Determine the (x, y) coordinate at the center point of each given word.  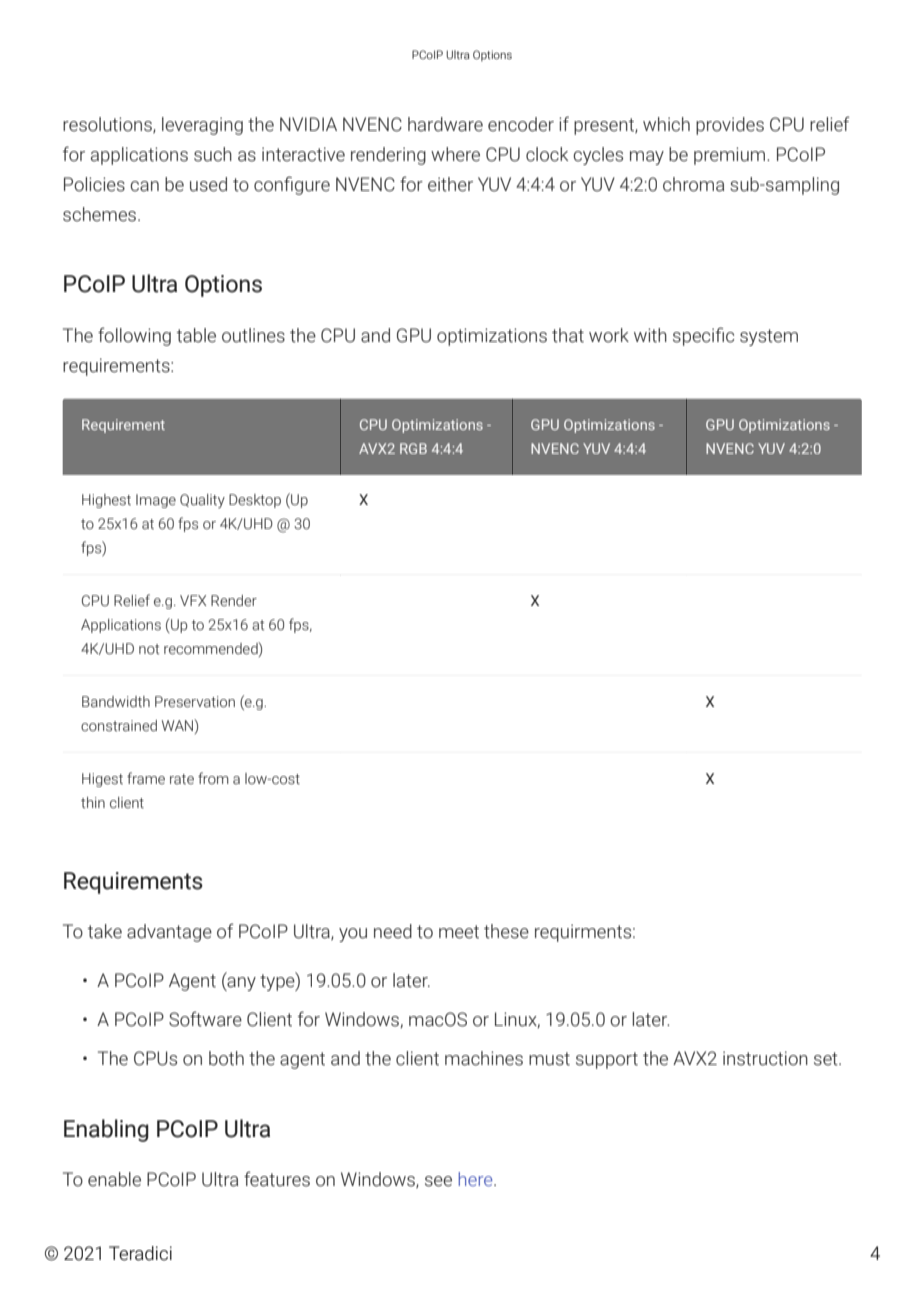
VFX (193, 600)
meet (459, 932)
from (213, 778)
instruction (765, 1058)
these (506, 931)
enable (114, 1179)
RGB (413, 448)
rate (182, 779)
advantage (169, 933)
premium (731, 156)
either (450, 184)
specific (703, 336)
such (213, 154)
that (568, 335)
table (196, 335)
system (769, 337)
